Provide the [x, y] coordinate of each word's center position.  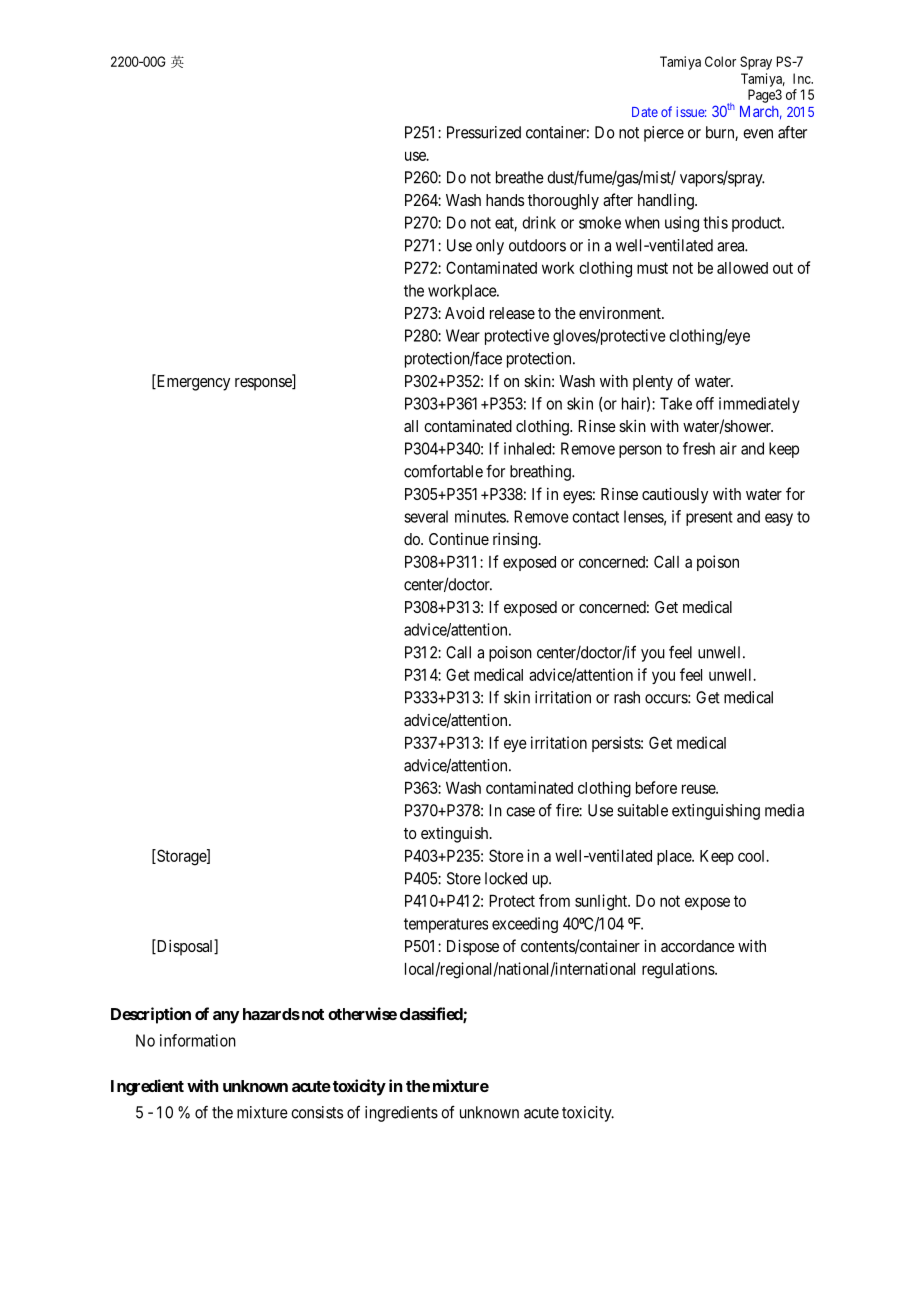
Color [720, 61]
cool [753, 856]
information [198, 1040]
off [705, 403]
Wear [463, 335]
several [426, 516]
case [520, 812]
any [226, 1017]
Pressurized [484, 132]
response [264, 384]
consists [317, 1112]
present [709, 518]
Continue [459, 539]
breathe [520, 177]
